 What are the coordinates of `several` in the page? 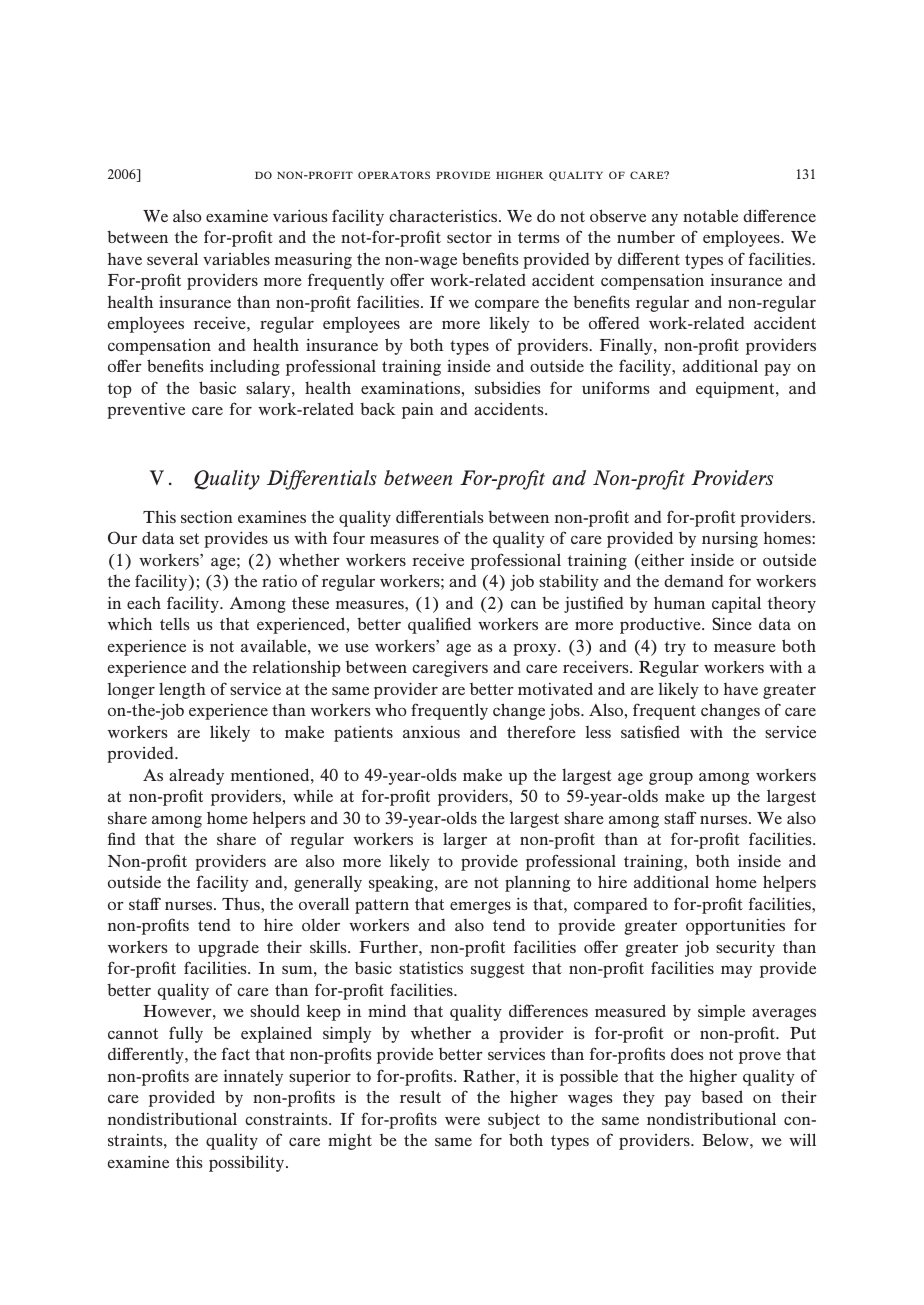 It's located at (172, 258).
